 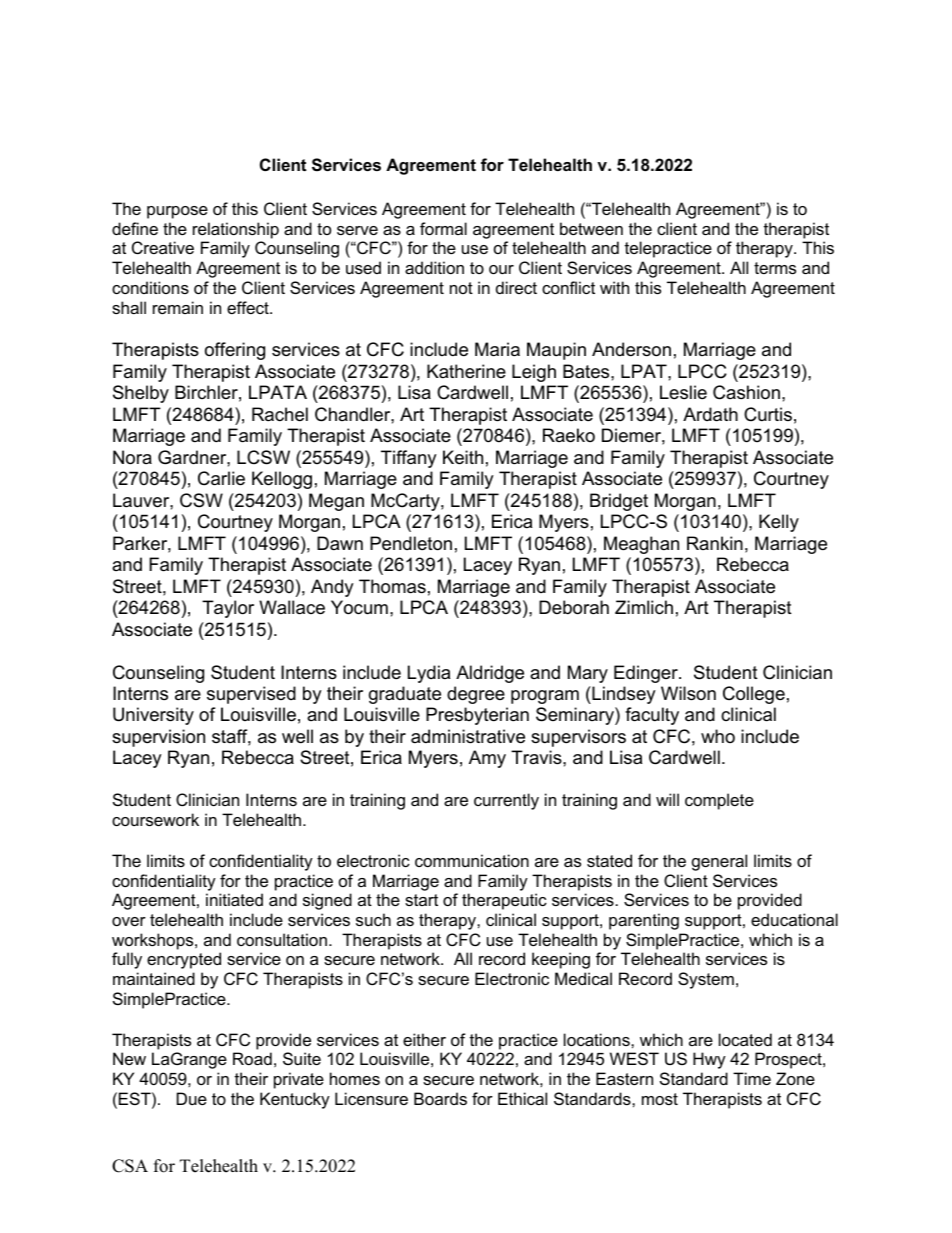 What do you see at coordinates (688, 693) in the image?
I see `Wilson` at bounding box center [688, 693].
